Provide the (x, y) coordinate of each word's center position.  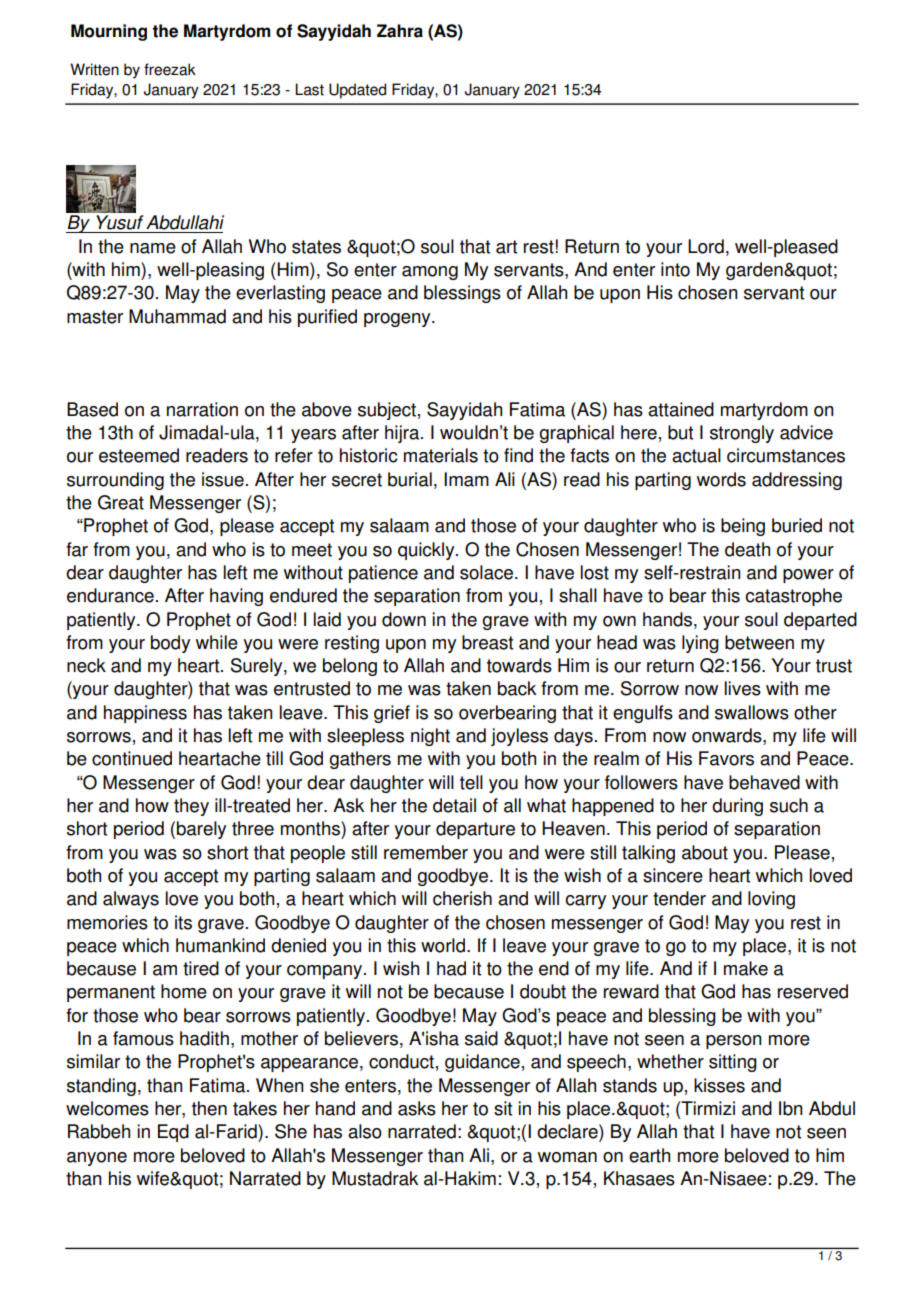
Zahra (400, 31)
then (209, 1108)
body (170, 644)
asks (417, 1108)
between (759, 642)
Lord (706, 246)
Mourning (109, 32)
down (404, 619)
